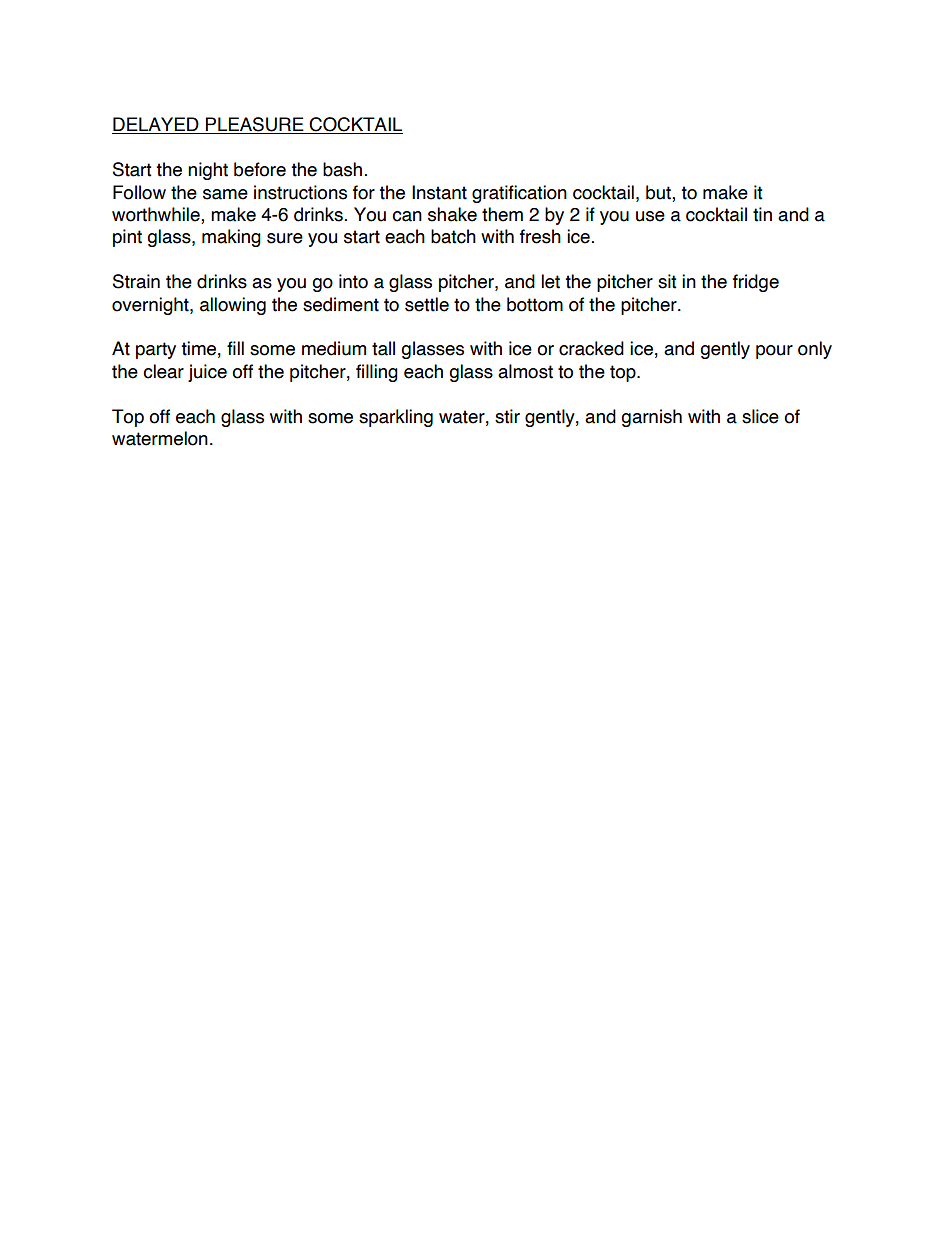 The image size is (952, 1233). Describe the element at coordinates (207, 373) in the document. I see `juice` at that location.
